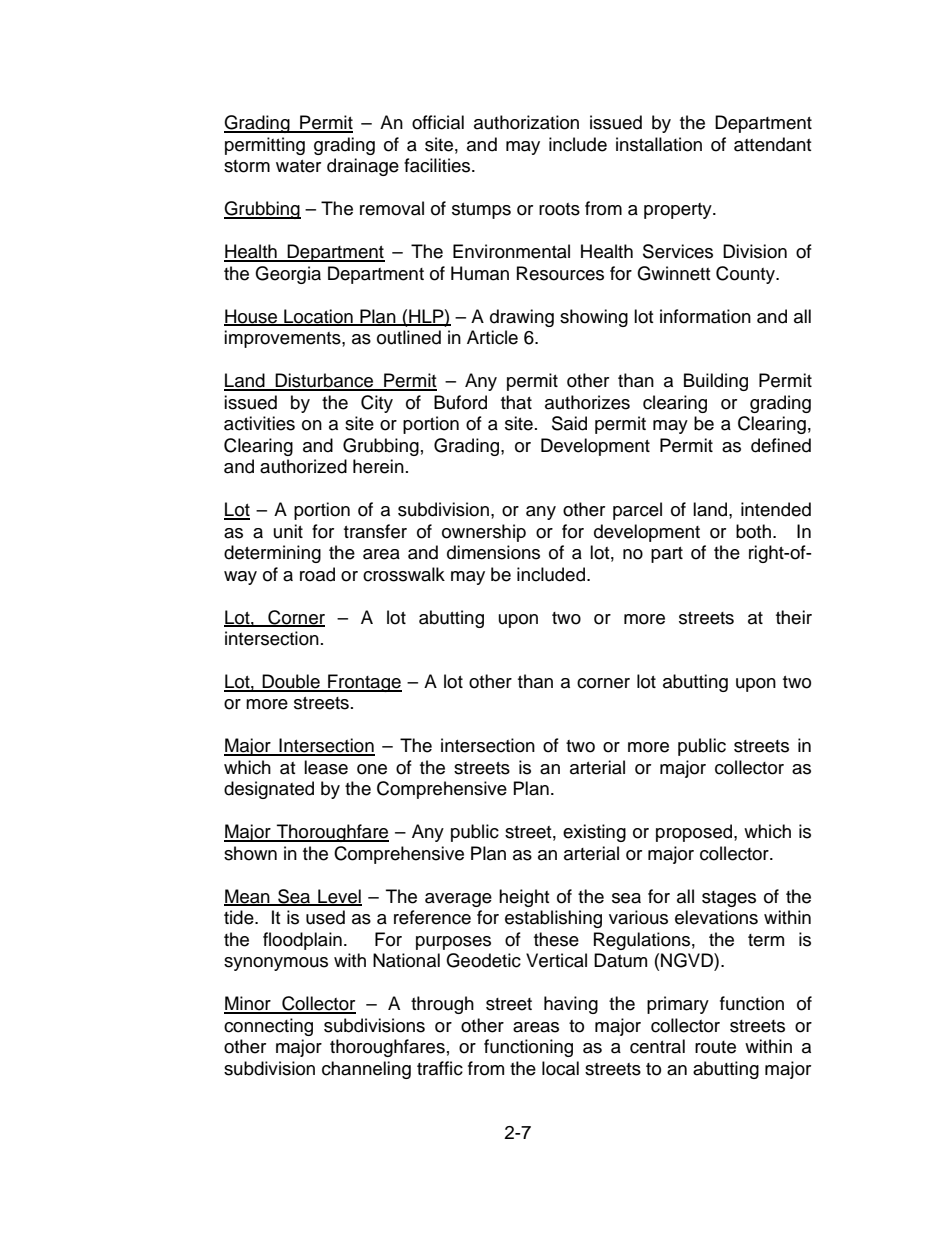 Image resolution: width=952 pixels, height=1233 pixels. I want to click on their, so click(794, 617).
